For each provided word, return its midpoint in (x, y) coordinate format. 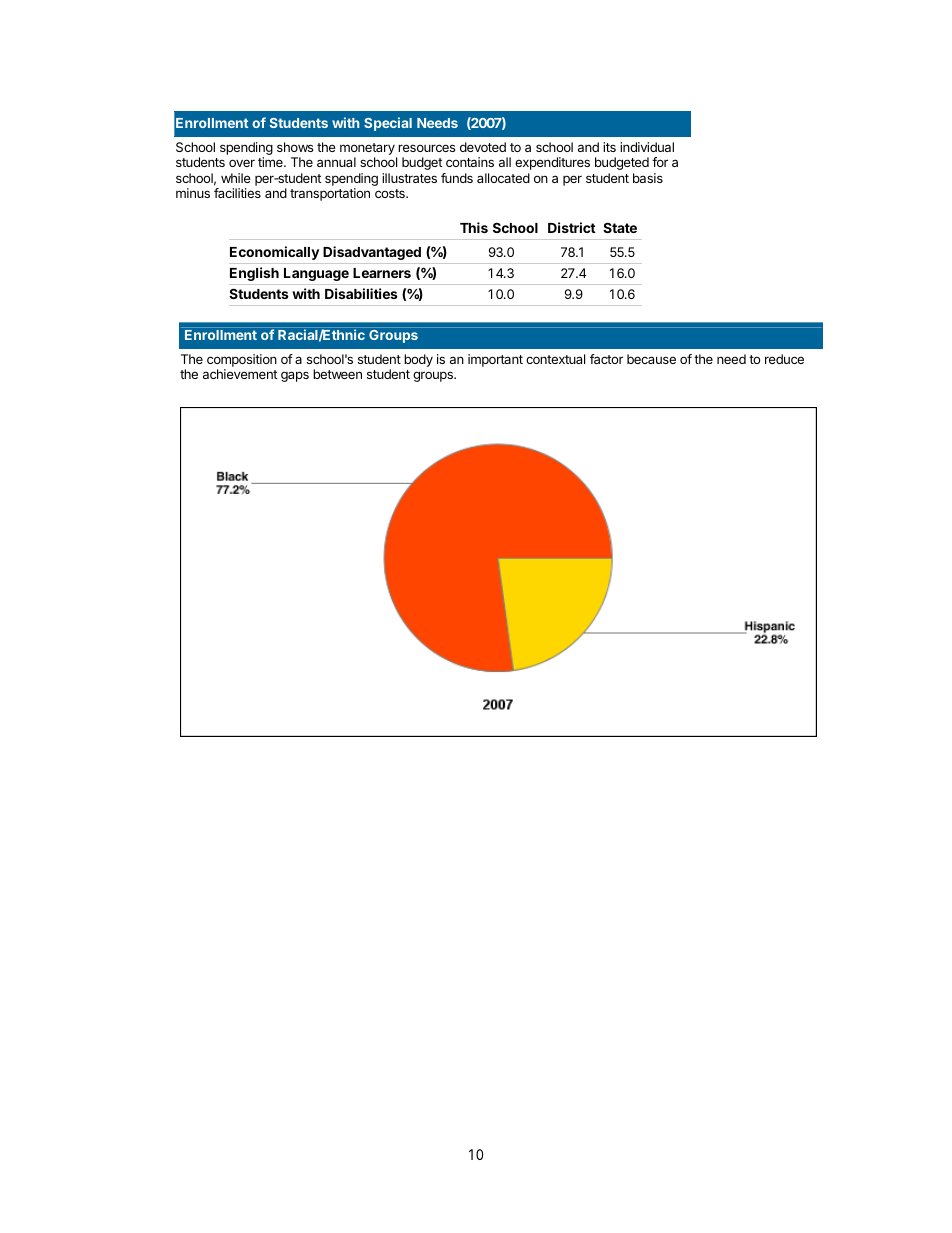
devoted (483, 147)
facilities (237, 193)
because (651, 359)
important (495, 360)
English (254, 274)
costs (391, 193)
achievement (240, 374)
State (620, 227)
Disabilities (361, 293)
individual (647, 147)
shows (295, 147)
